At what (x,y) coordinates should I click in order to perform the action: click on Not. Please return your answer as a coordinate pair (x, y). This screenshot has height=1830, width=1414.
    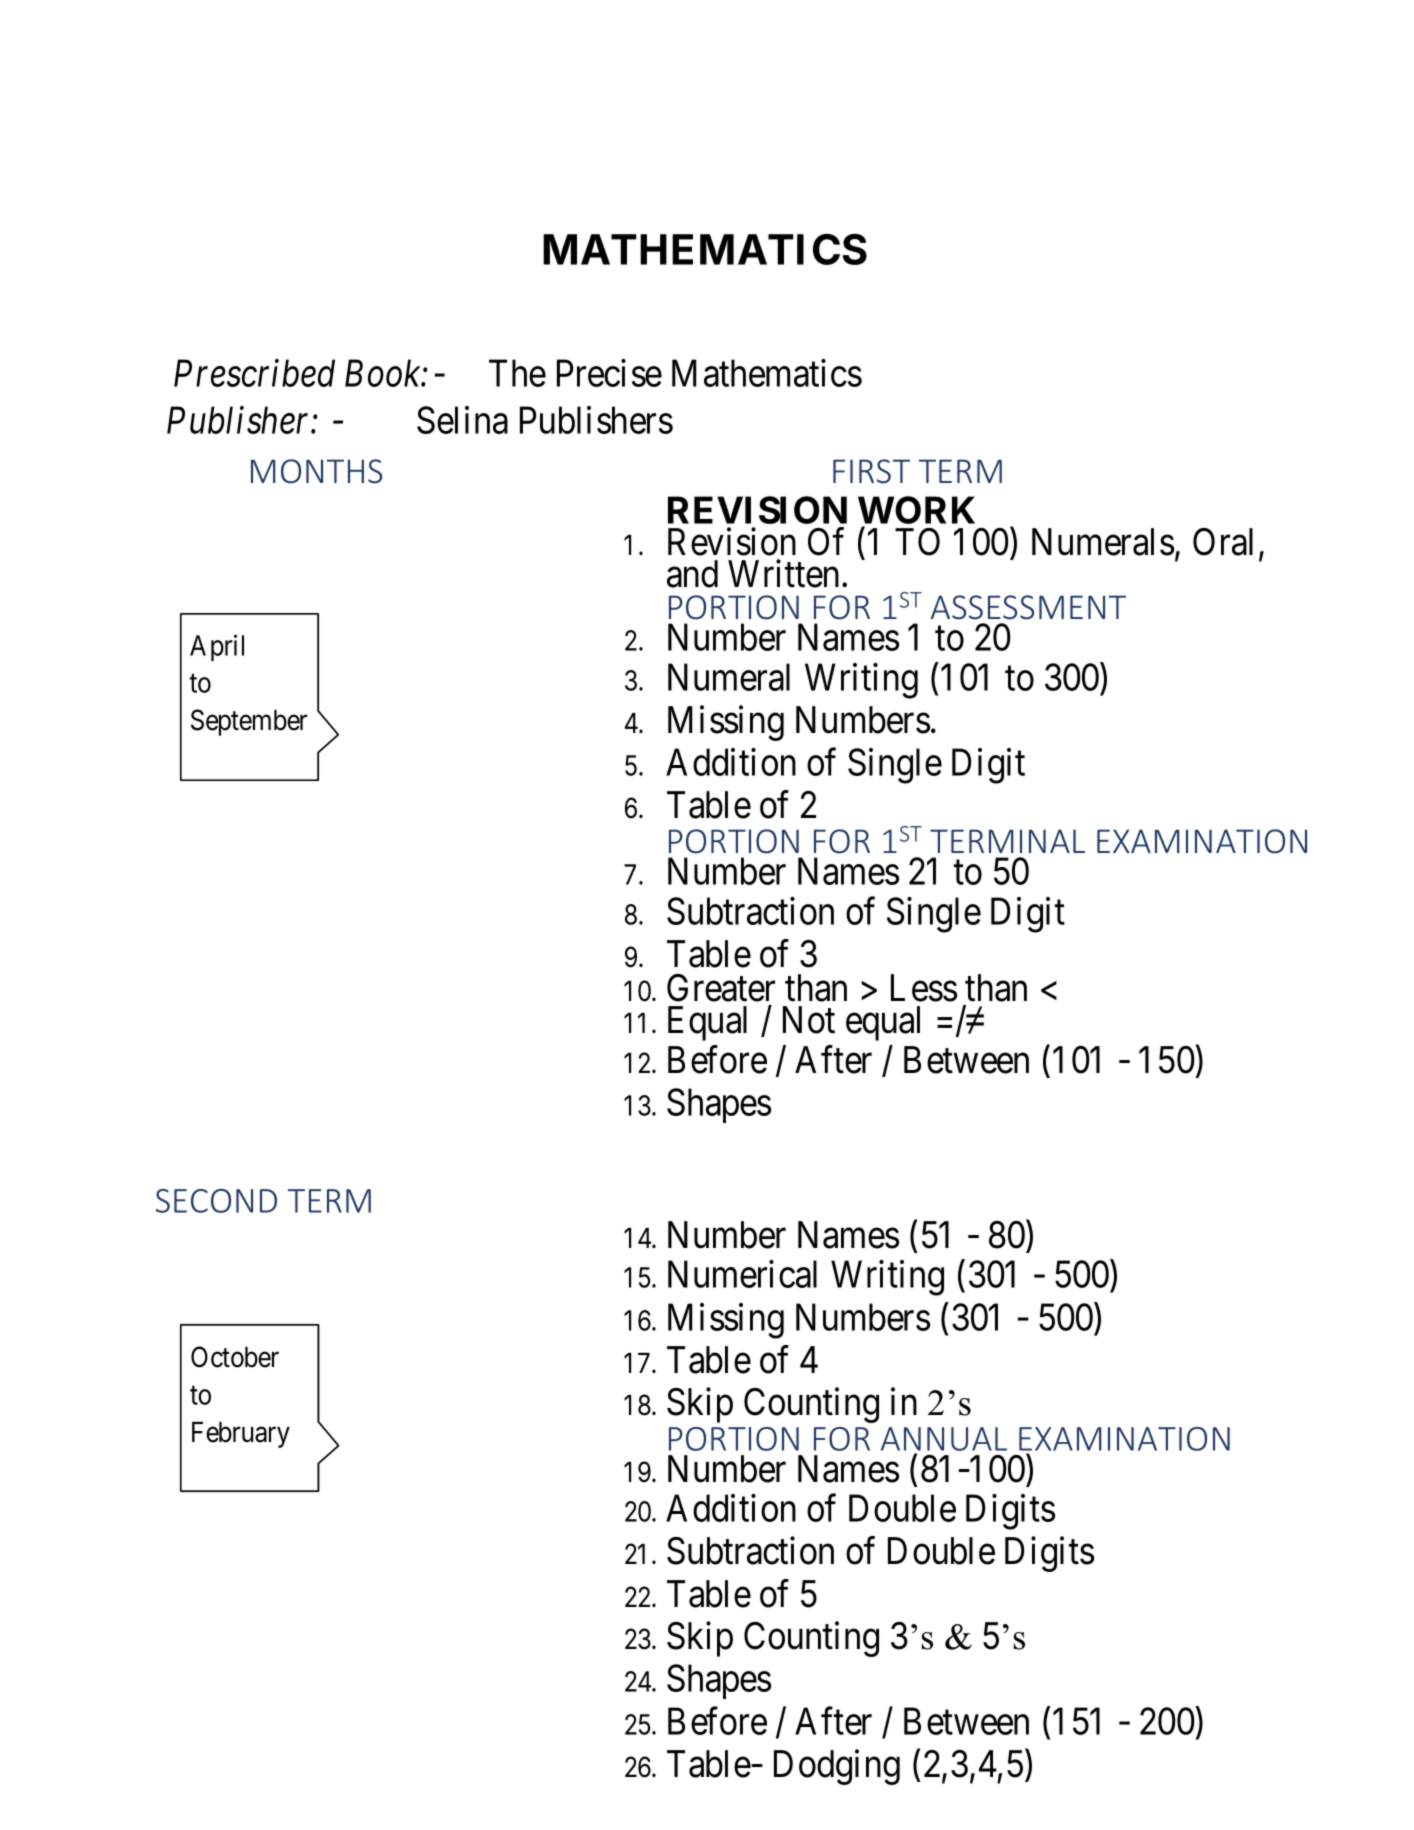
    Looking at the image, I should click on (809, 1020).
